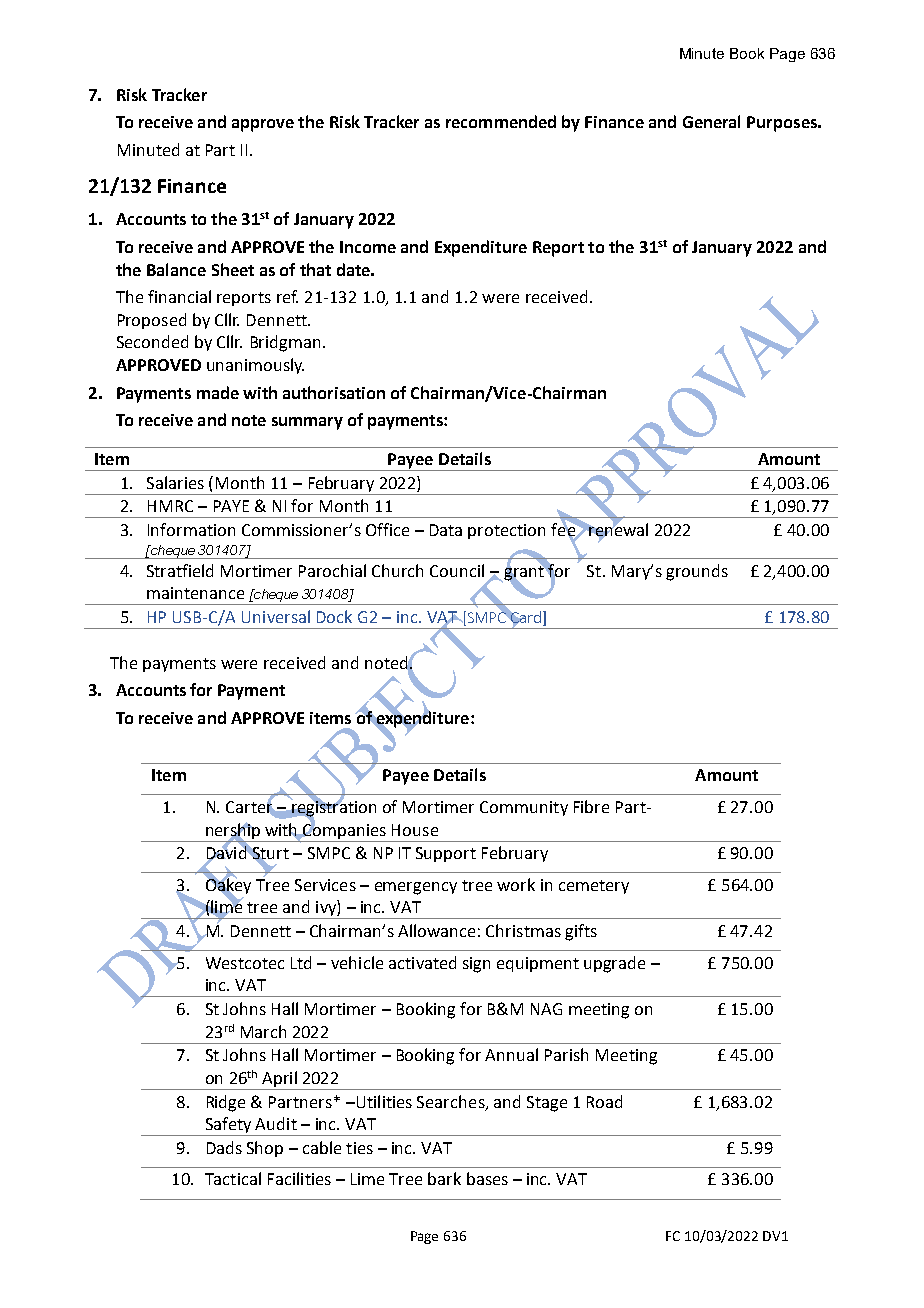 Image resolution: width=924 pixels, height=1308 pixels. What do you see at coordinates (446, 530) in the page?
I see `Data` at bounding box center [446, 530].
